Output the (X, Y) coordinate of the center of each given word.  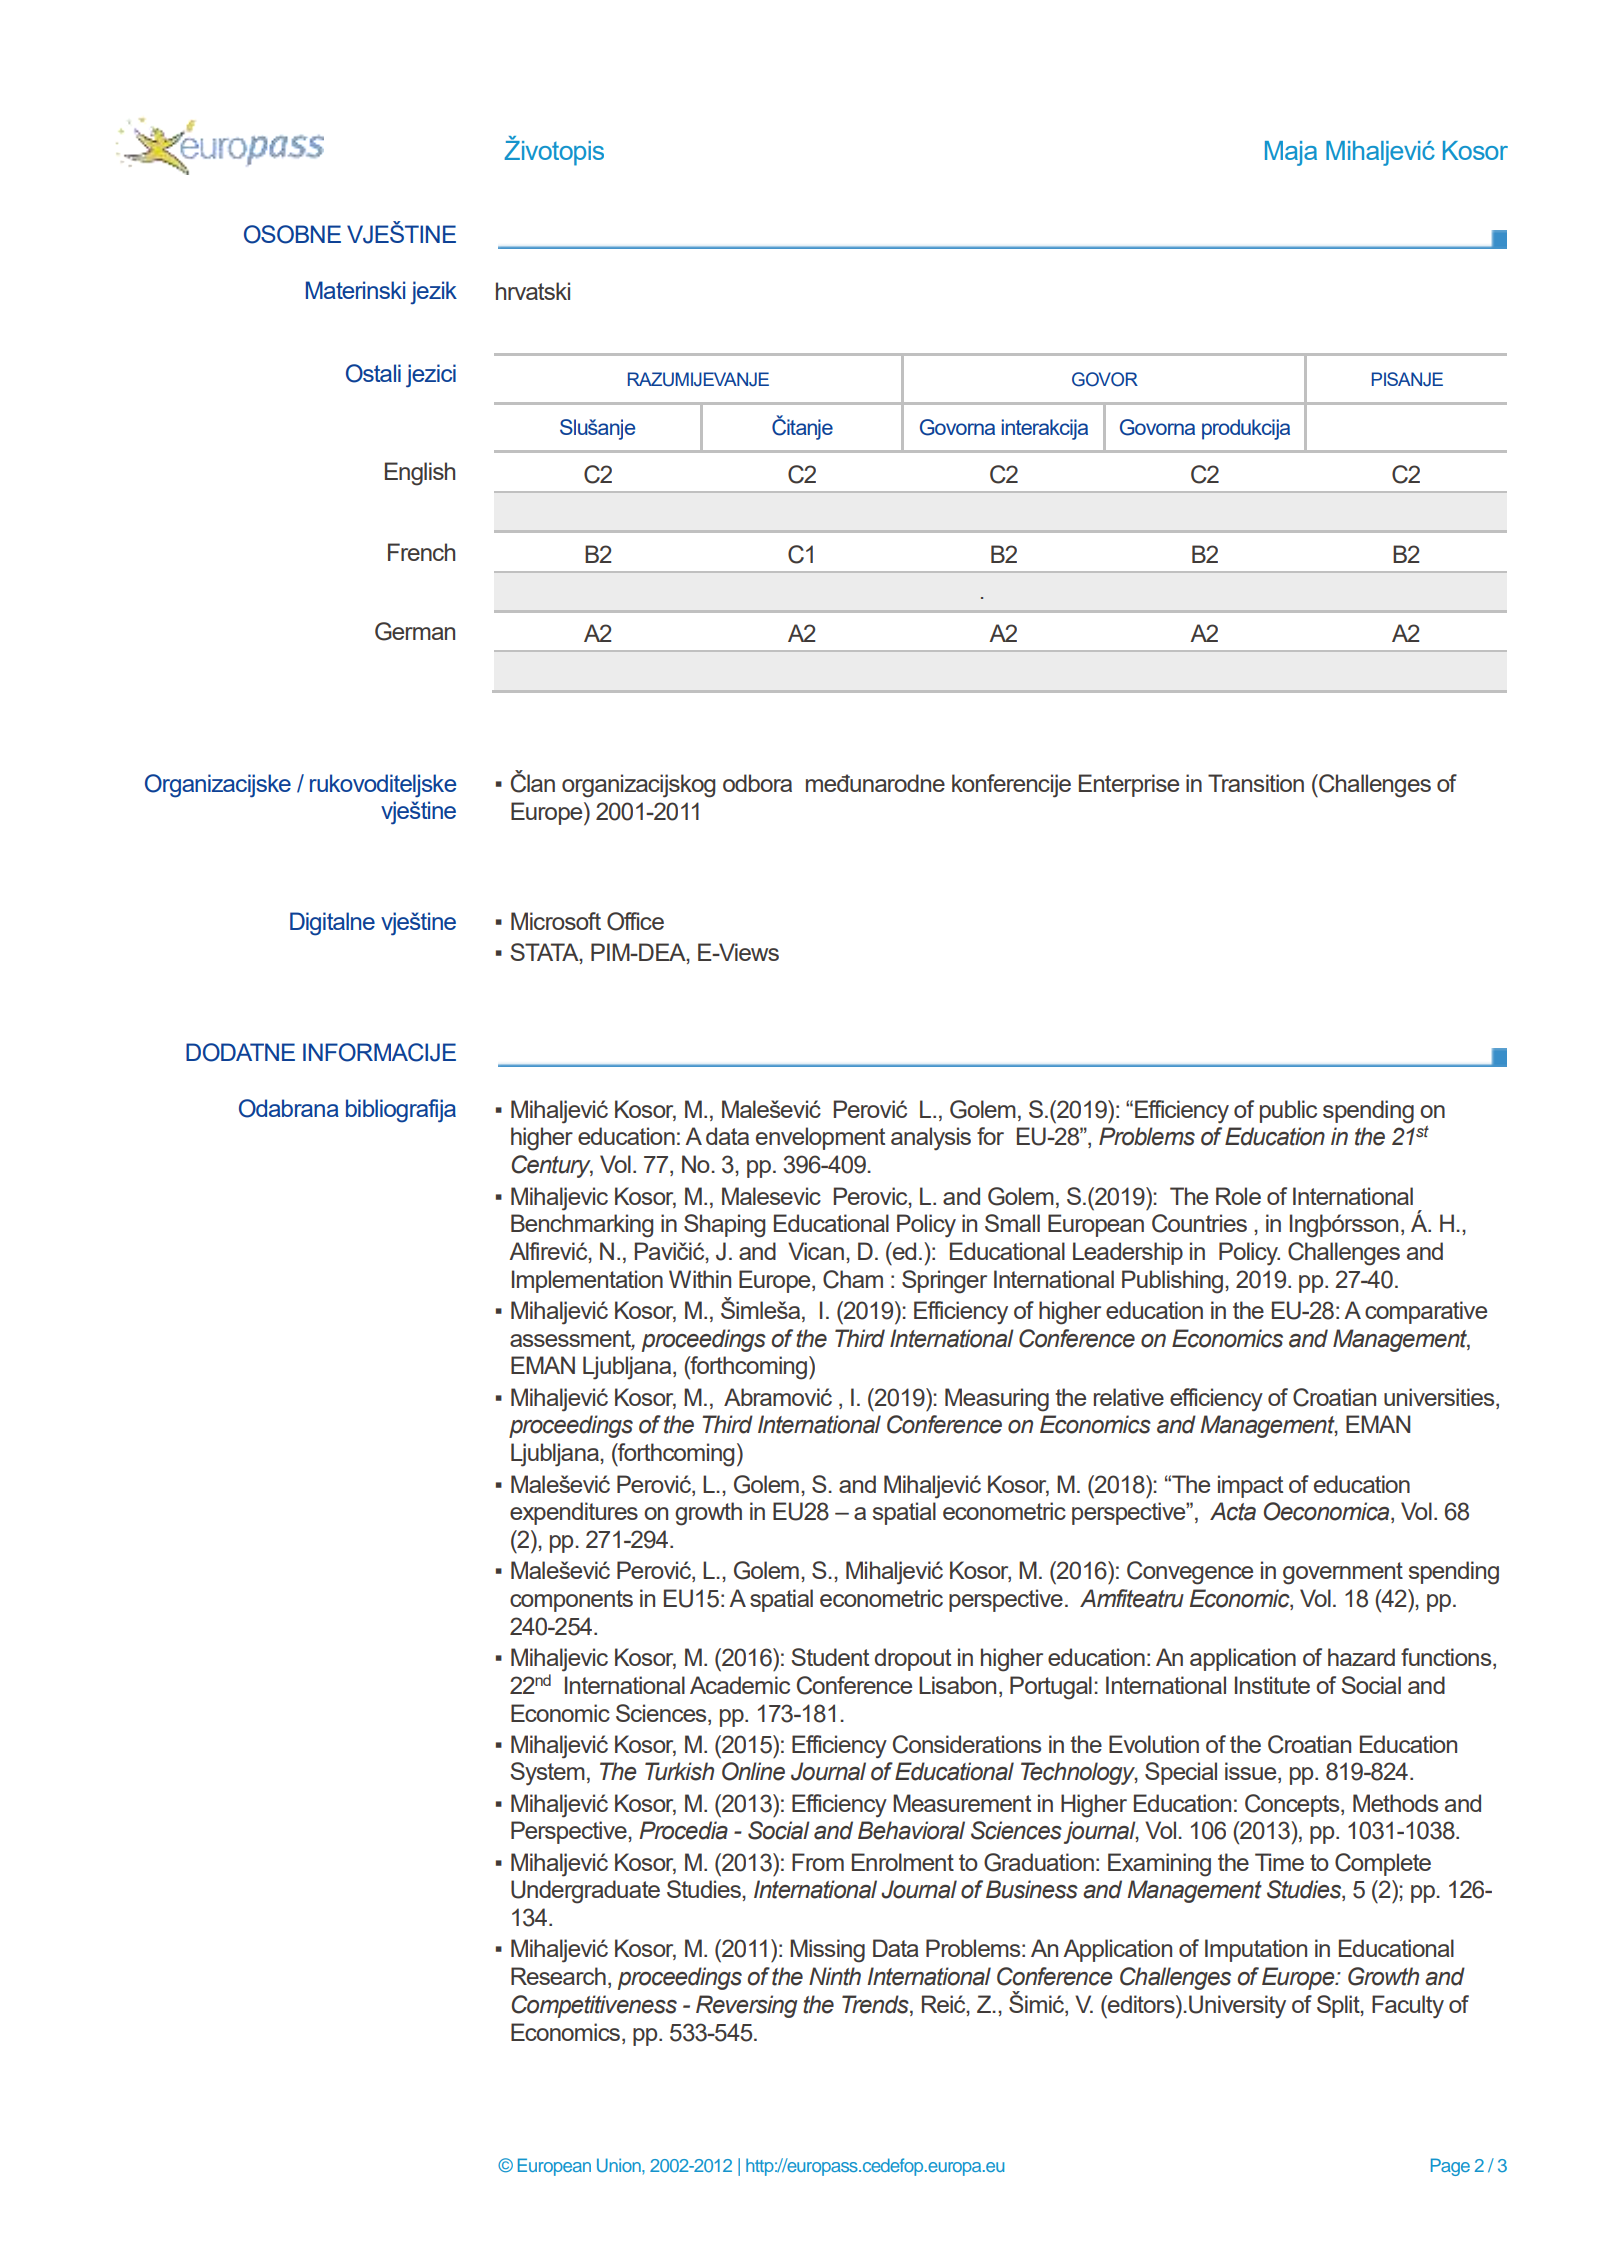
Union (620, 2165)
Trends (876, 2004)
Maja (1291, 153)
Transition (1256, 783)
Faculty (1408, 2007)
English (420, 474)
